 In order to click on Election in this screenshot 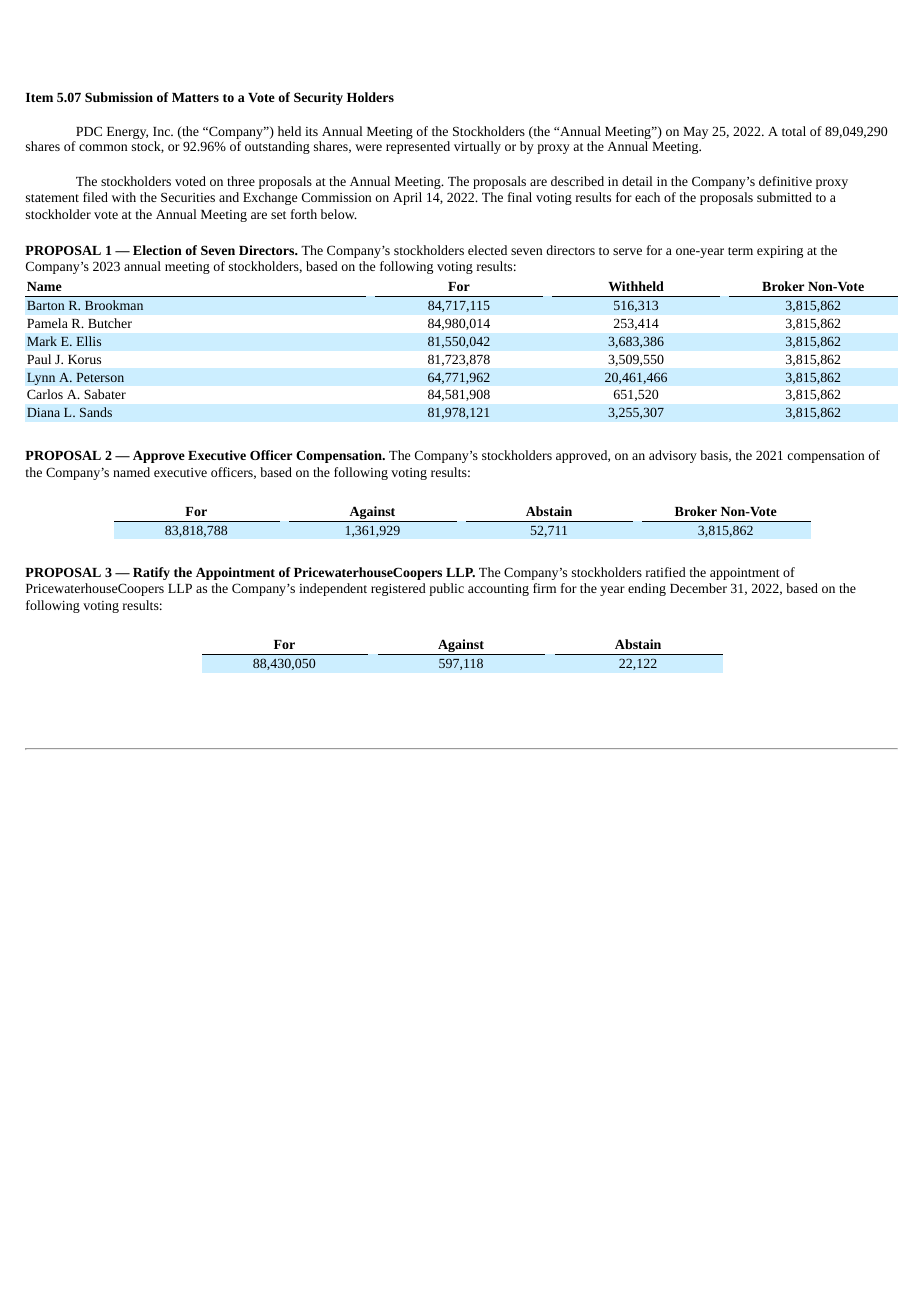, I will do `click(157, 250)`.
